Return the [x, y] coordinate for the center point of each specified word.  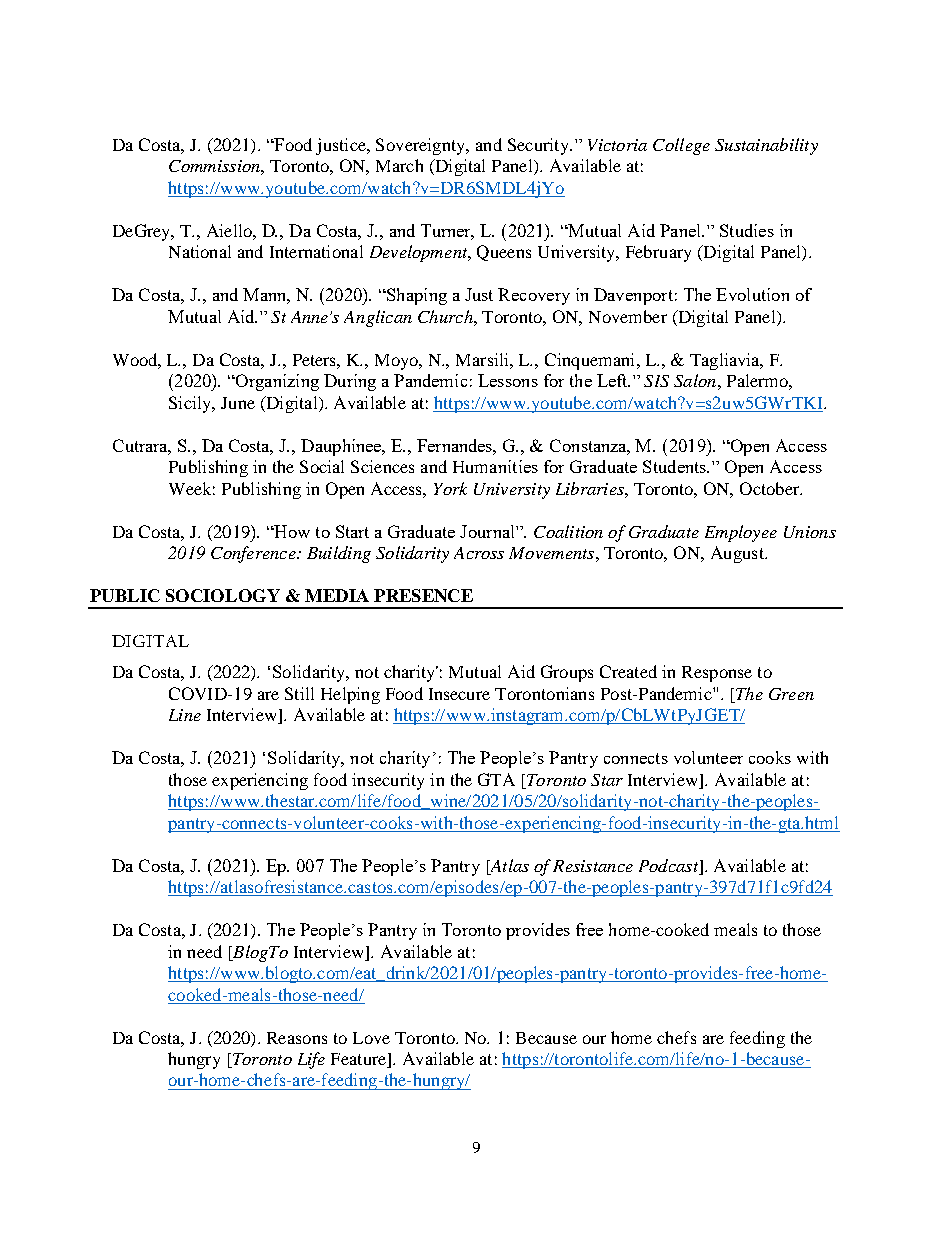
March [399, 165]
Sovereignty [422, 146]
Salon [695, 380]
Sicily [191, 404]
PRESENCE [423, 595]
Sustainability [766, 146]
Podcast [670, 865]
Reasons [297, 1038]
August [738, 554]
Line [185, 715]
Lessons [508, 380]
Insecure [459, 694]
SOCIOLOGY [223, 595]
